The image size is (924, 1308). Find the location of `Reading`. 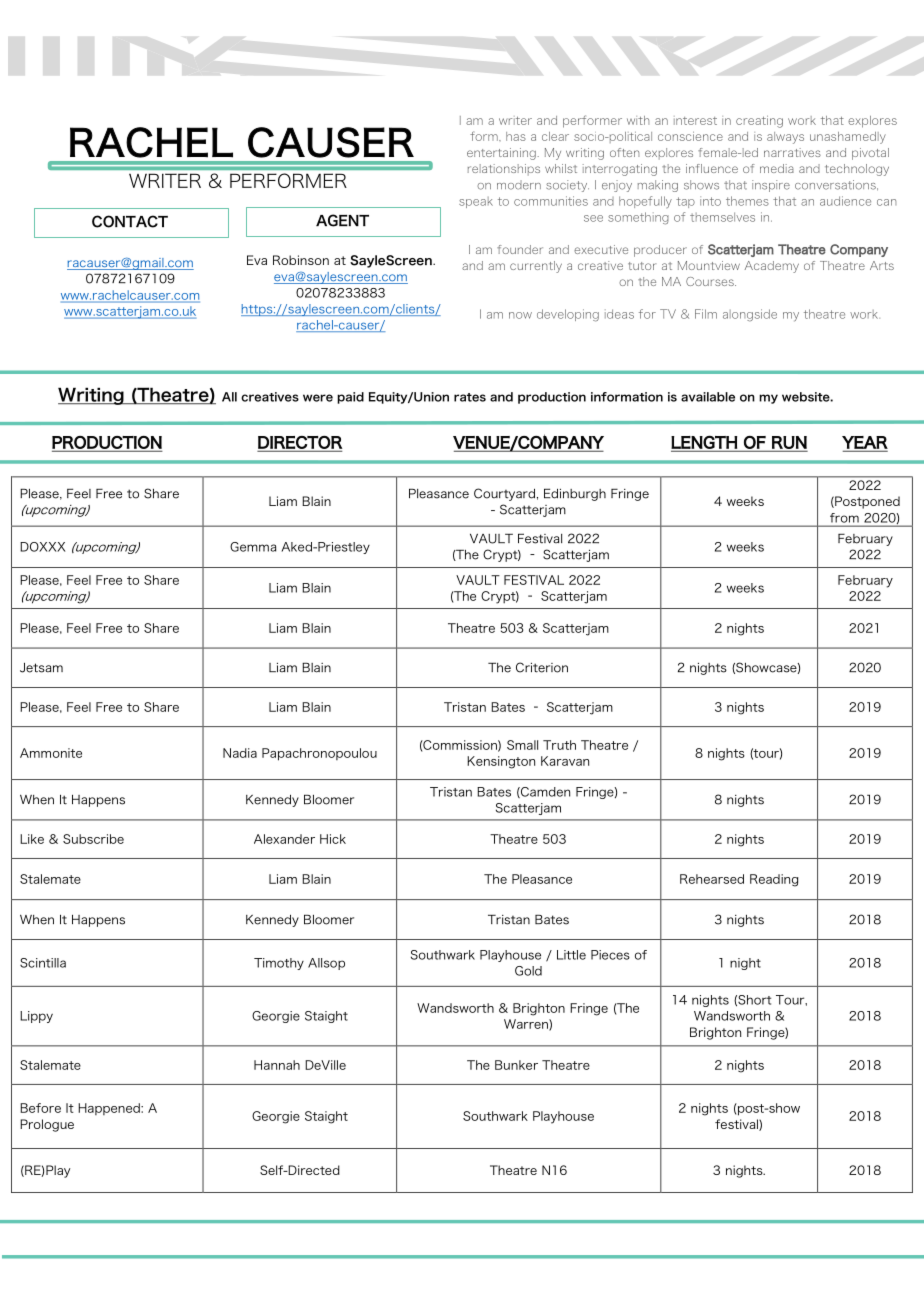

Reading is located at coordinates (774, 880).
